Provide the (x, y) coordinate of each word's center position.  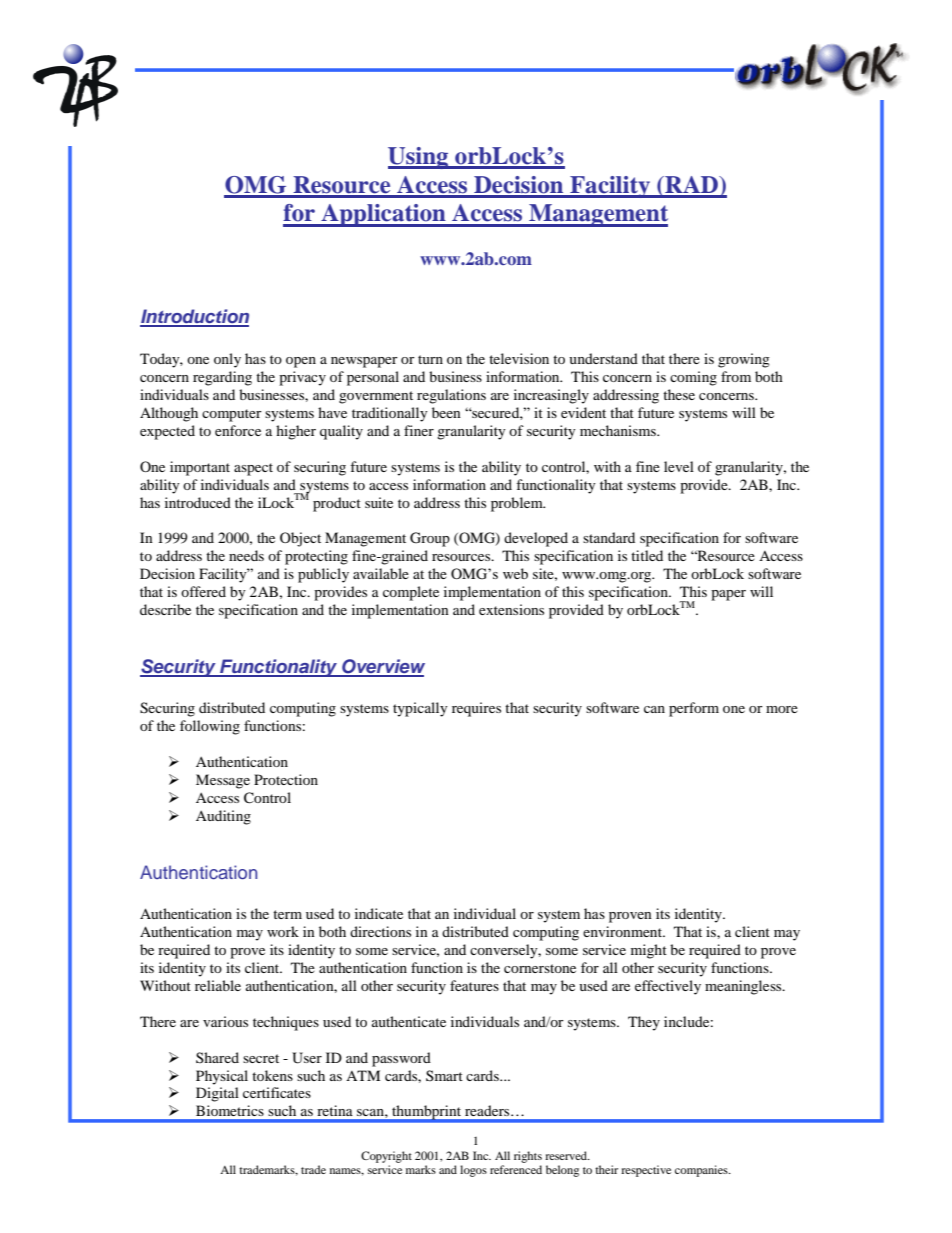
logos (473, 1171)
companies (702, 1171)
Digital (217, 1094)
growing (744, 360)
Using (419, 158)
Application (383, 215)
